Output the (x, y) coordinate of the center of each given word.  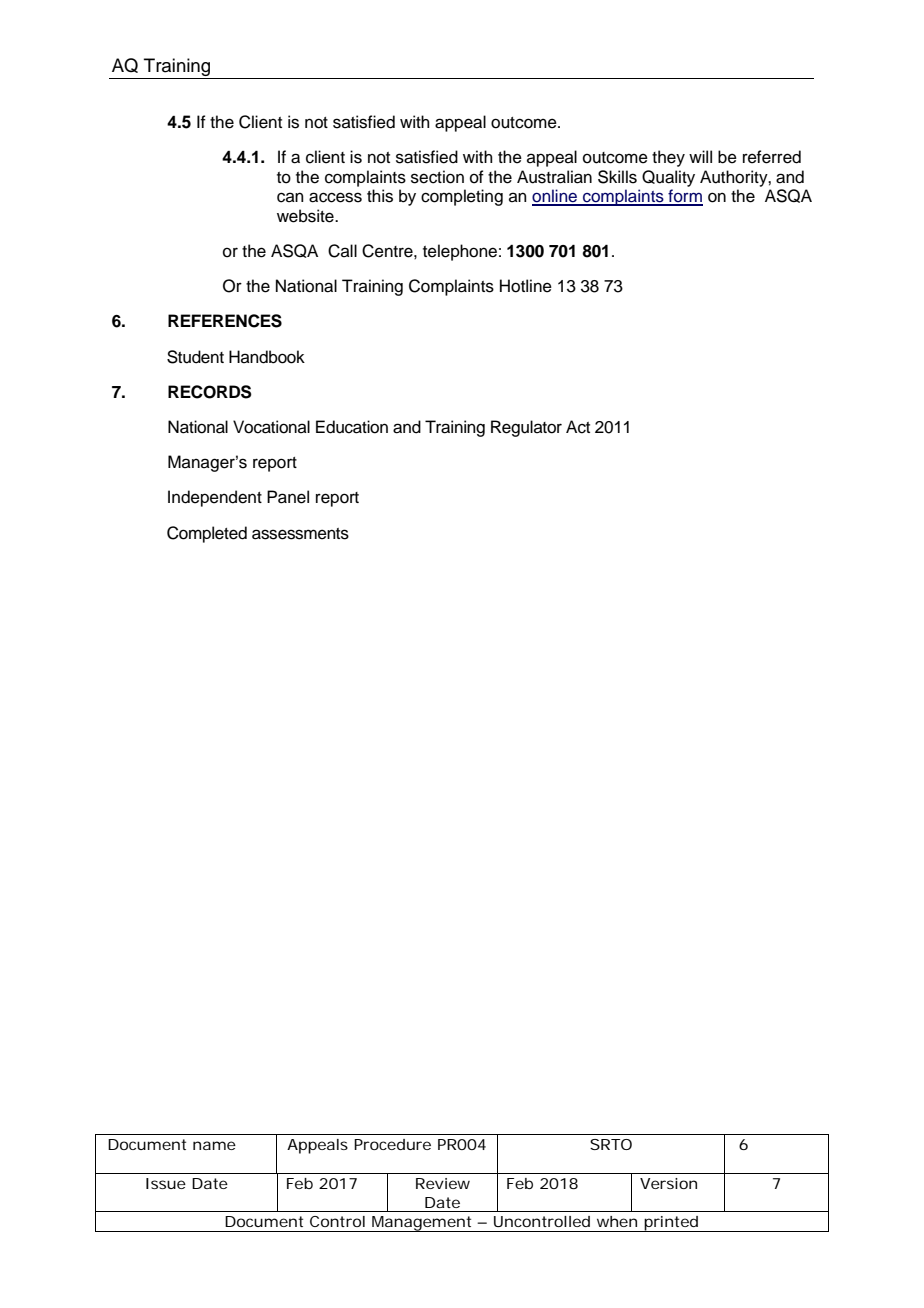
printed (671, 1224)
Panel (288, 497)
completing (462, 197)
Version (668, 1183)
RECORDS (210, 392)
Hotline (526, 286)
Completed (207, 534)
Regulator (526, 428)
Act (578, 427)
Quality (668, 178)
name (214, 1145)
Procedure (392, 1144)
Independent (215, 498)
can (290, 197)
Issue (166, 1183)
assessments (300, 534)
